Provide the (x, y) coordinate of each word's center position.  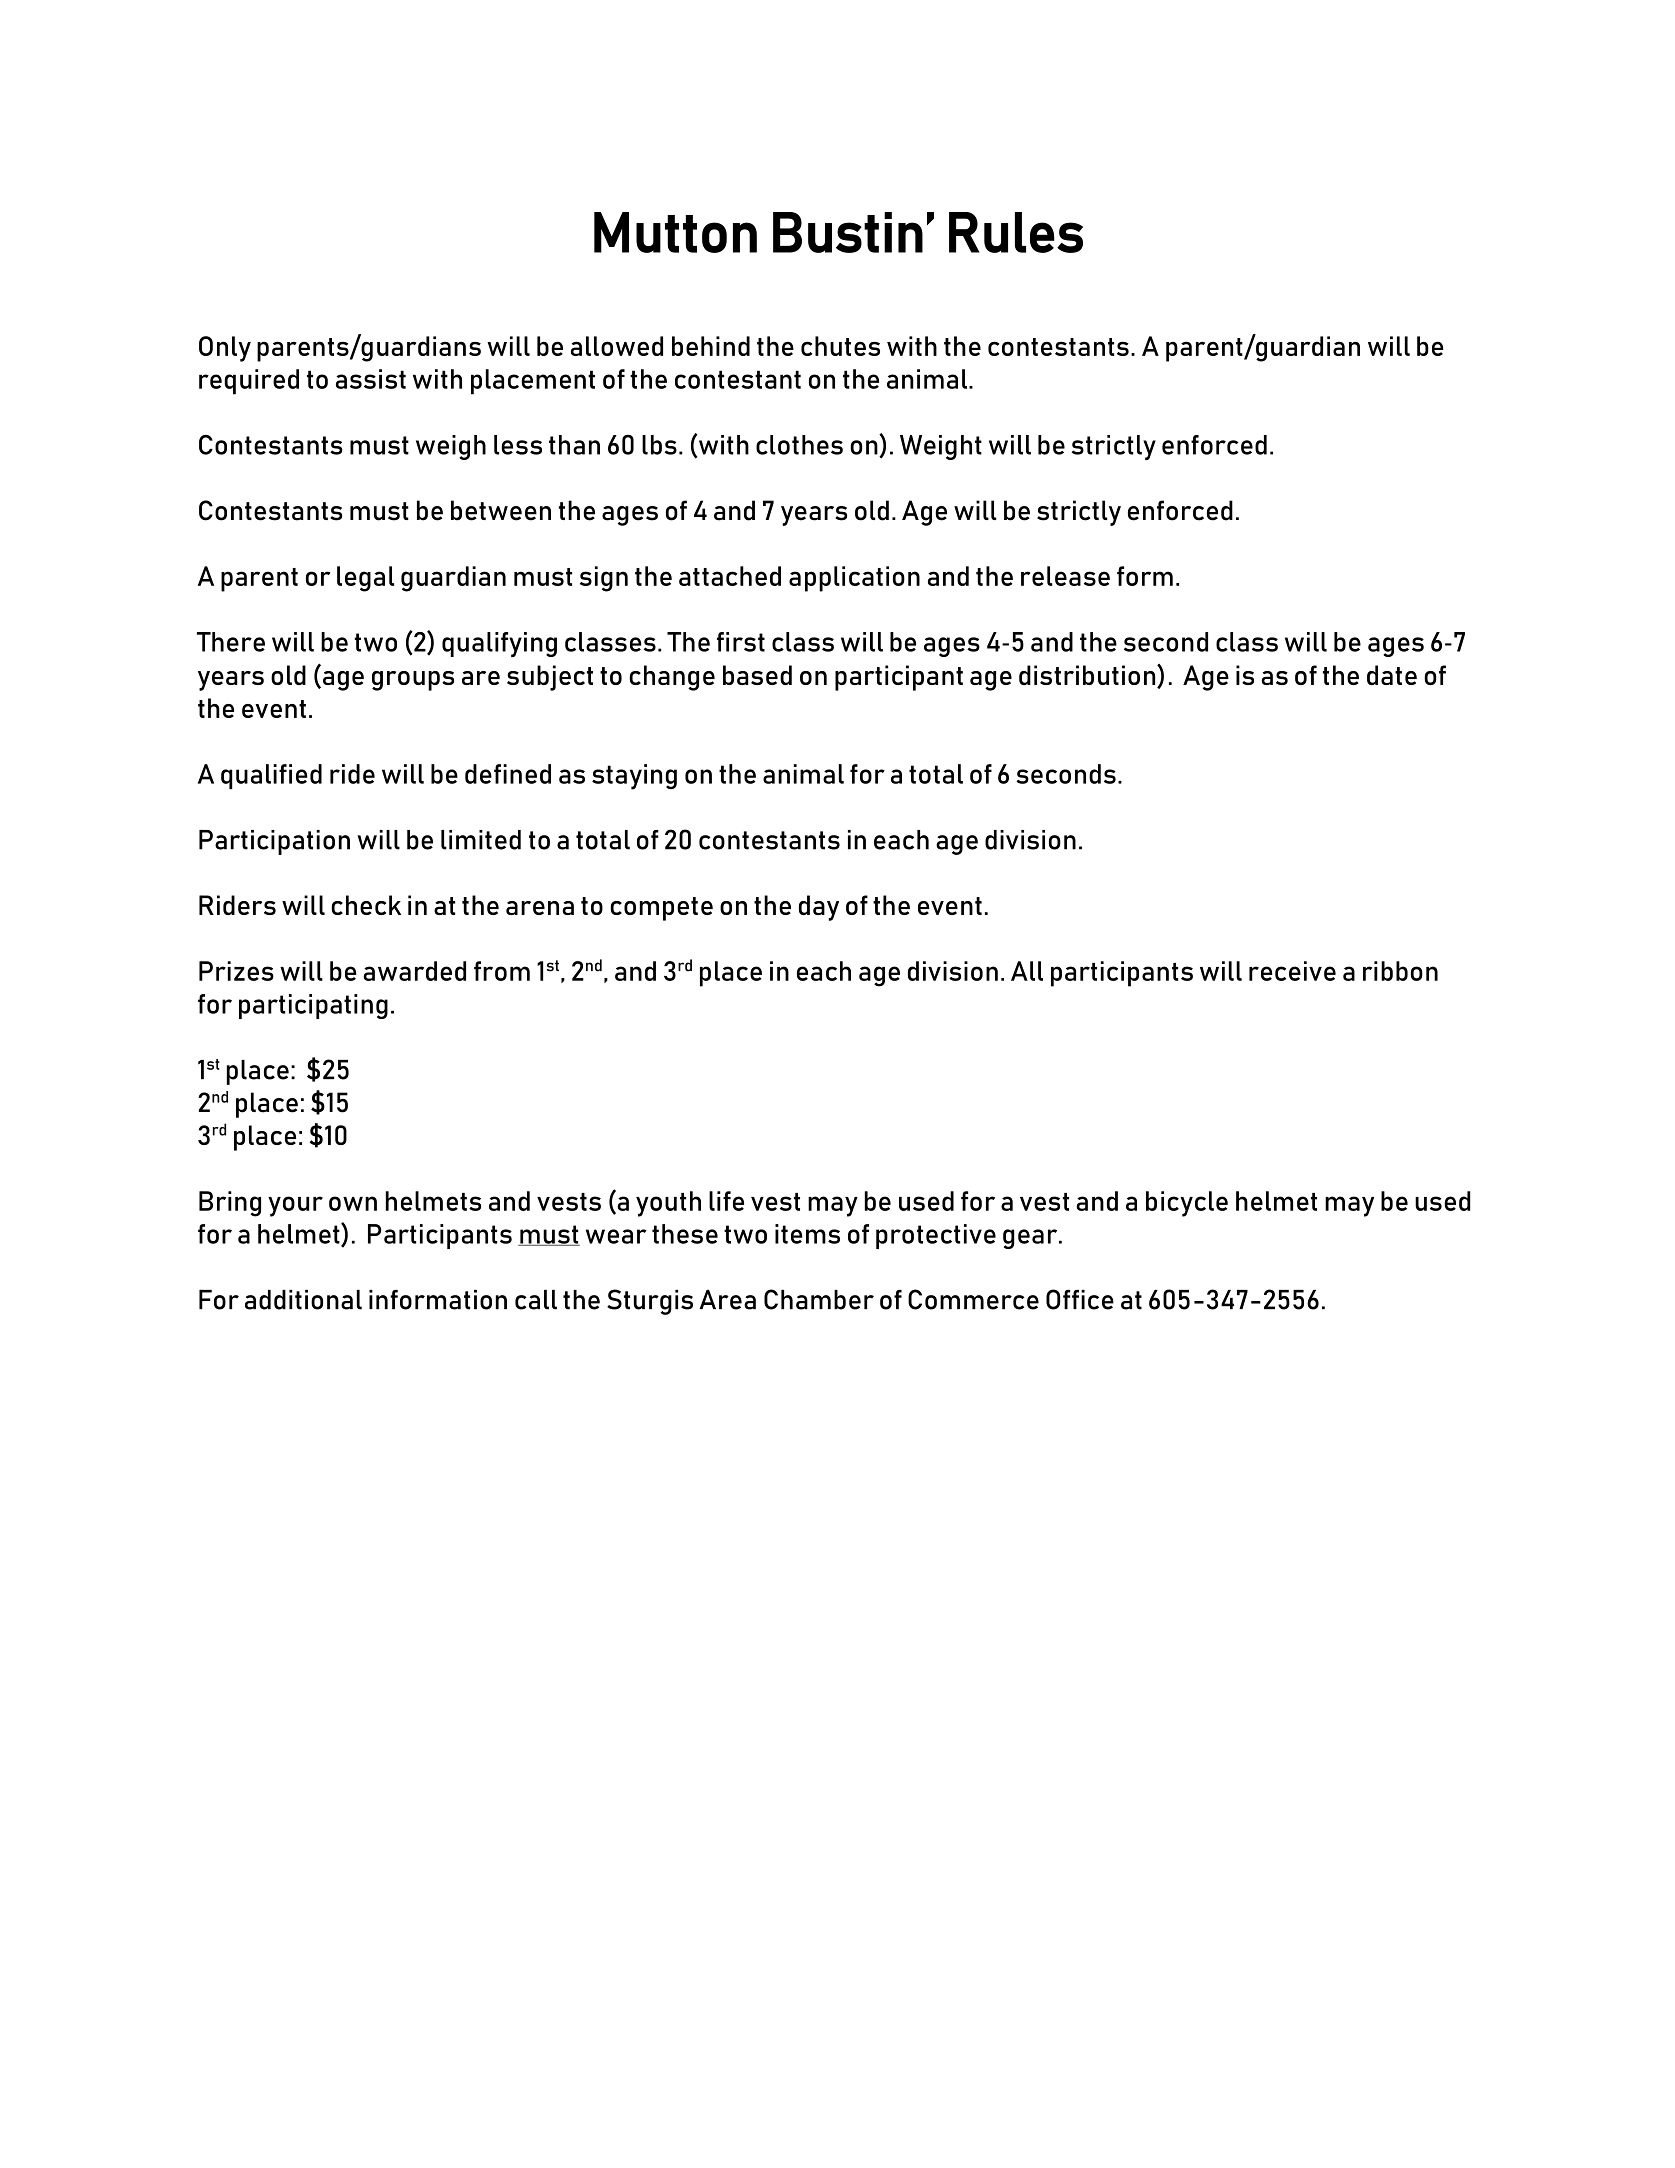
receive (1292, 971)
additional (303, 1300)
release (1065, 576)
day (819, 908)
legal (365, 579)
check (366, 905)
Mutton (675, 232)
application (854, 579)
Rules (1016, 232)
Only (225, 349)
